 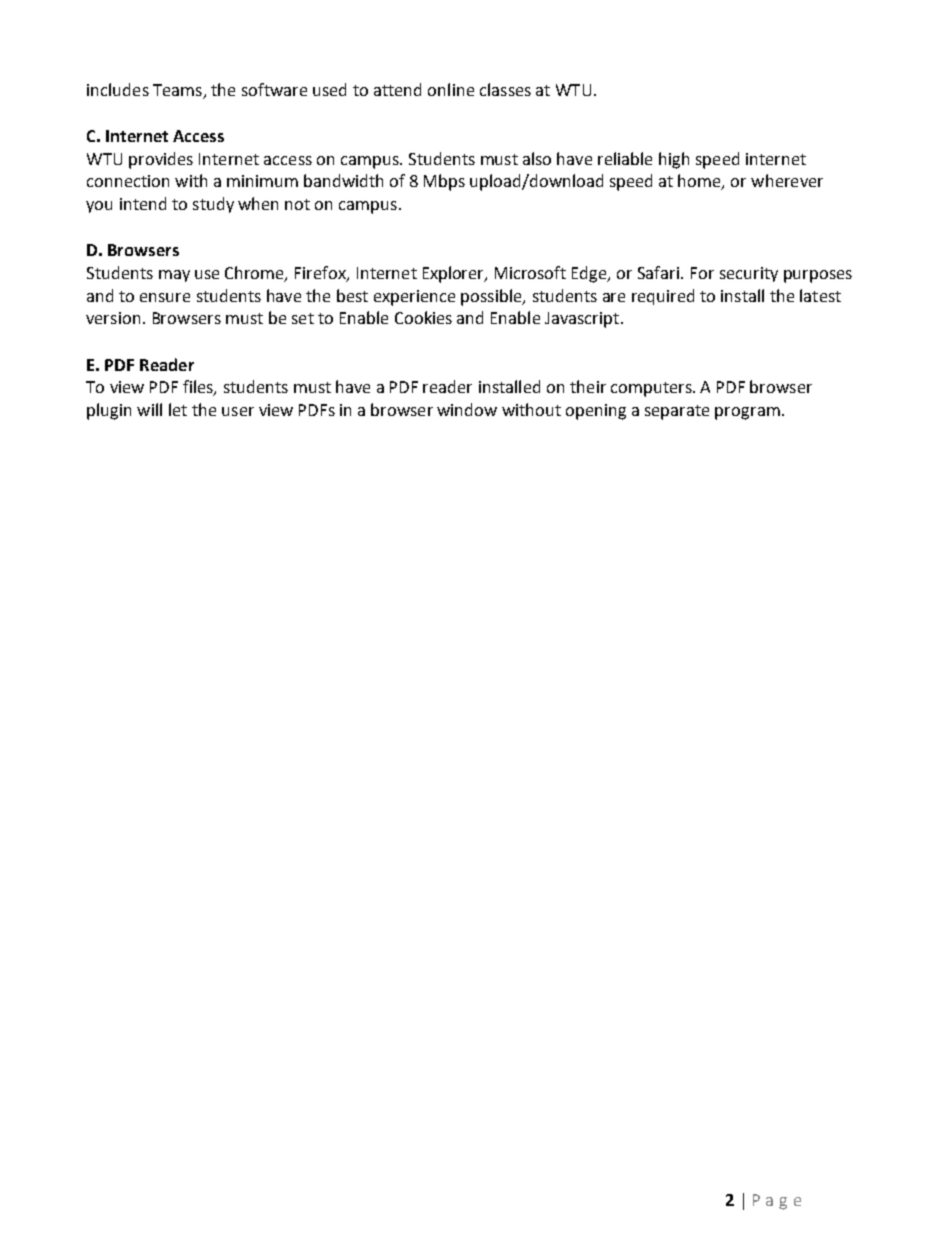 I want to click on For, so click(x=702, y=273).
